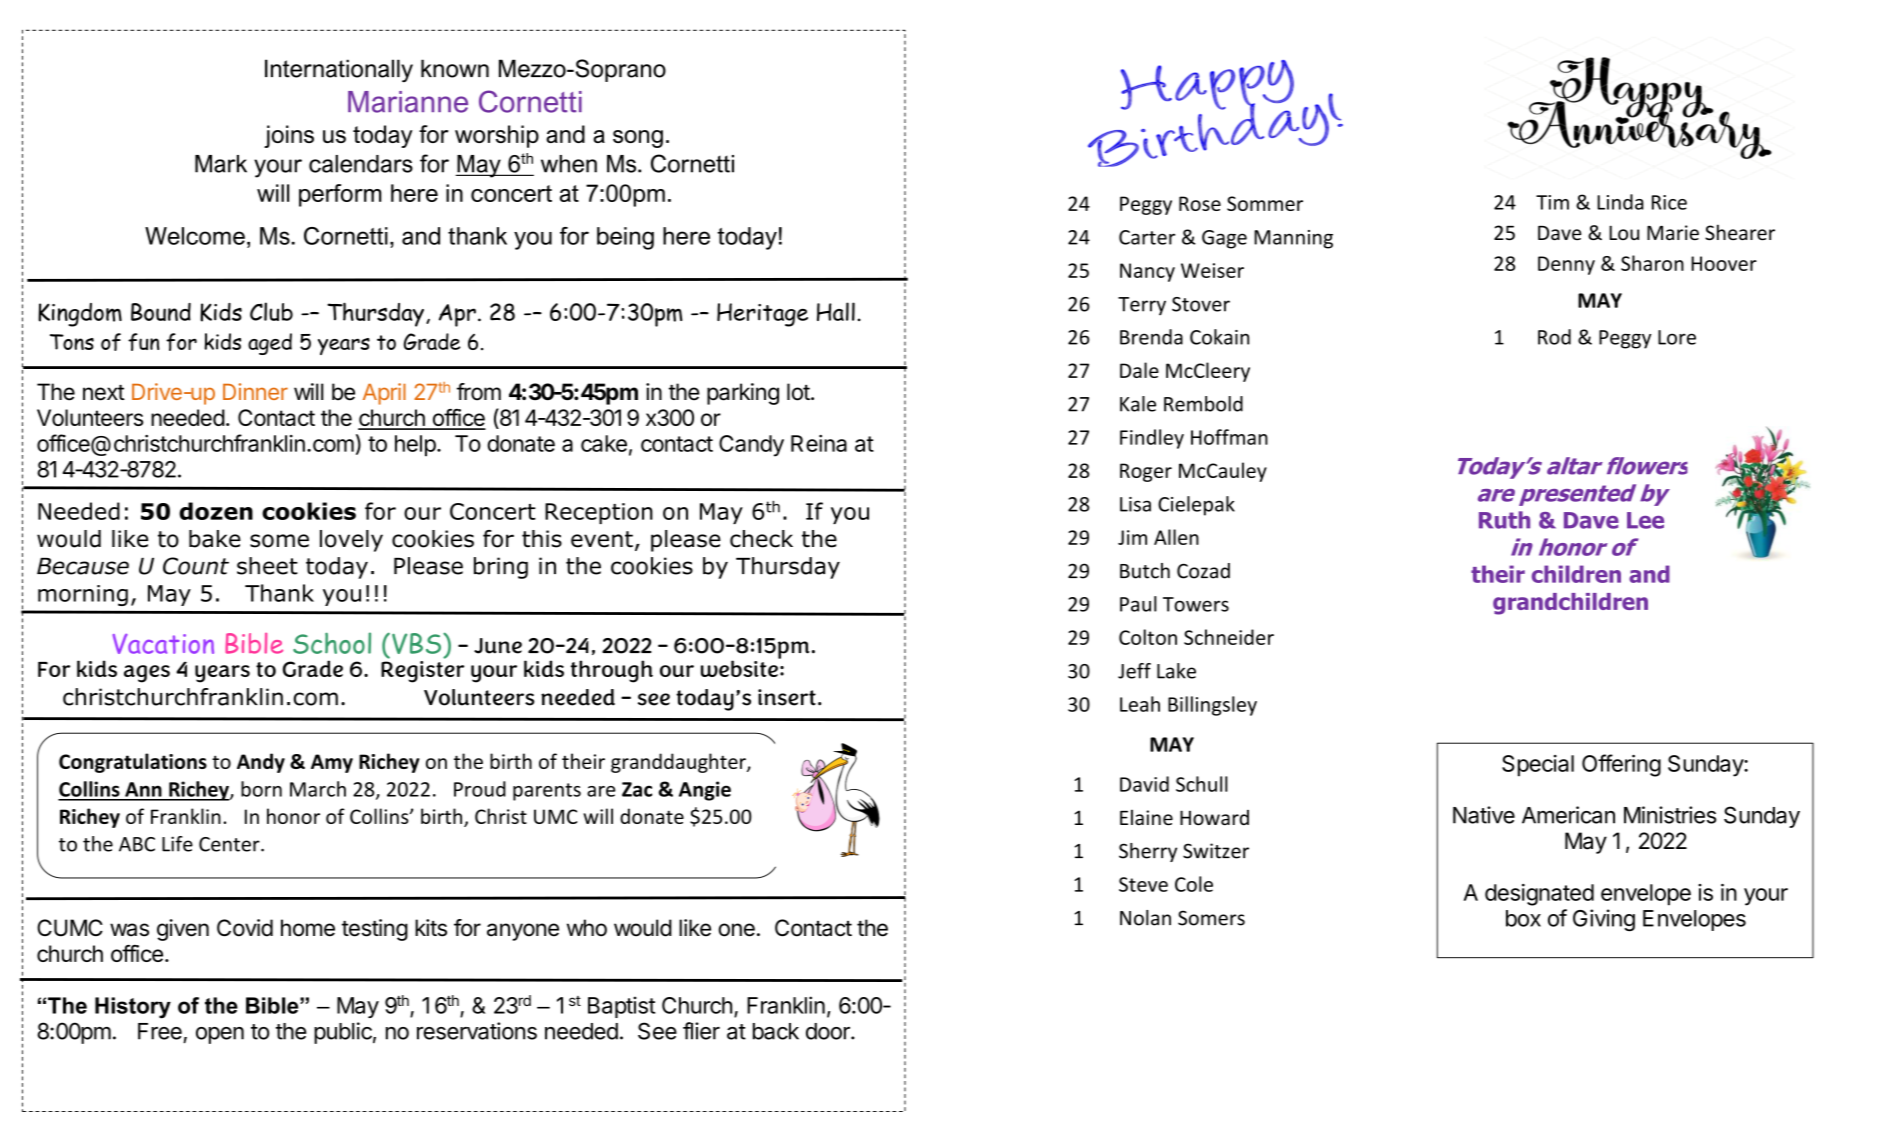 This screenshot has width=1884, height=1144. What do you see at coordinates (819, 443) in the screenshot?
I see `Reina` at bounding box center [819, 443].
